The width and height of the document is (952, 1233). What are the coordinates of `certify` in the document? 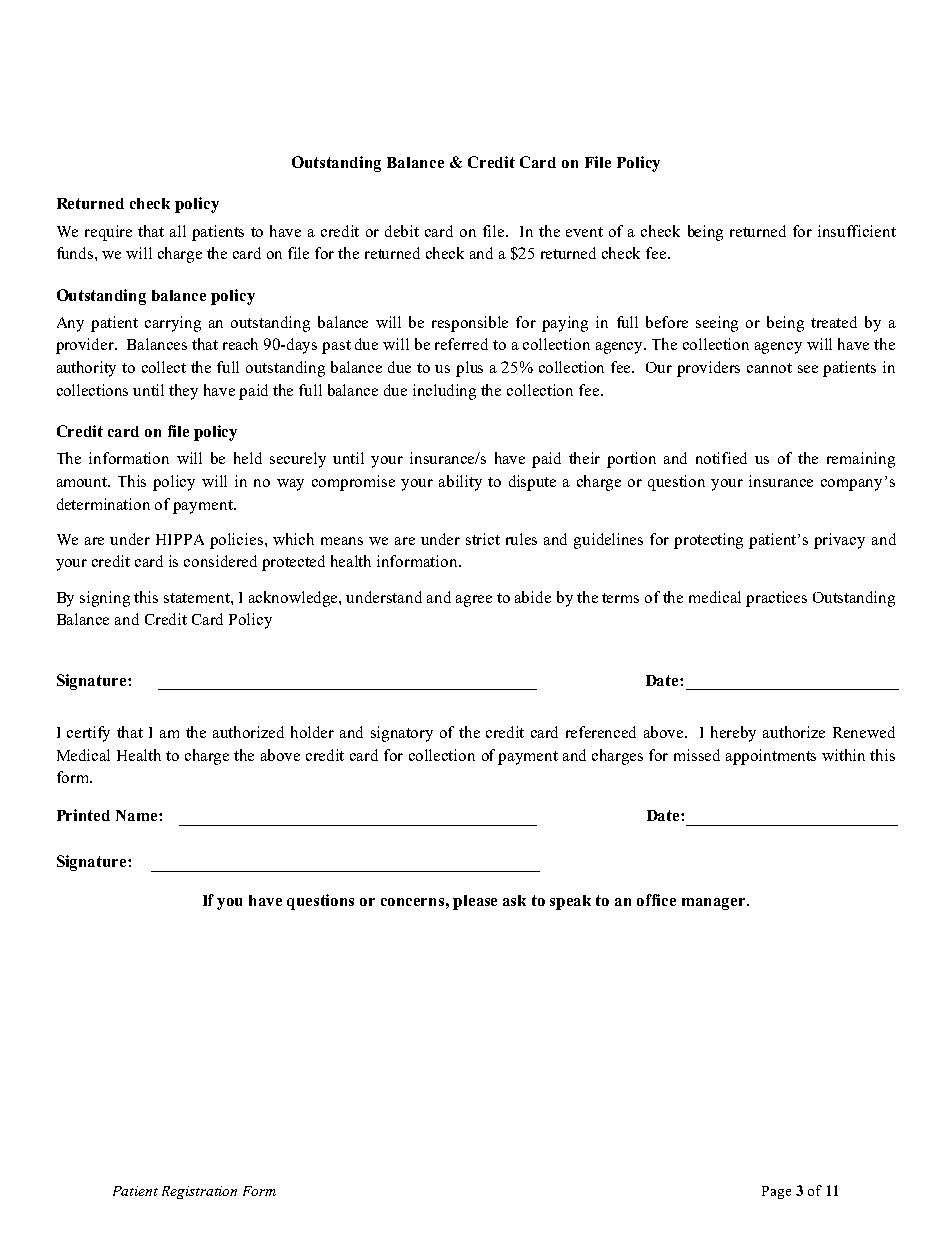 It's located at (88, 734).
